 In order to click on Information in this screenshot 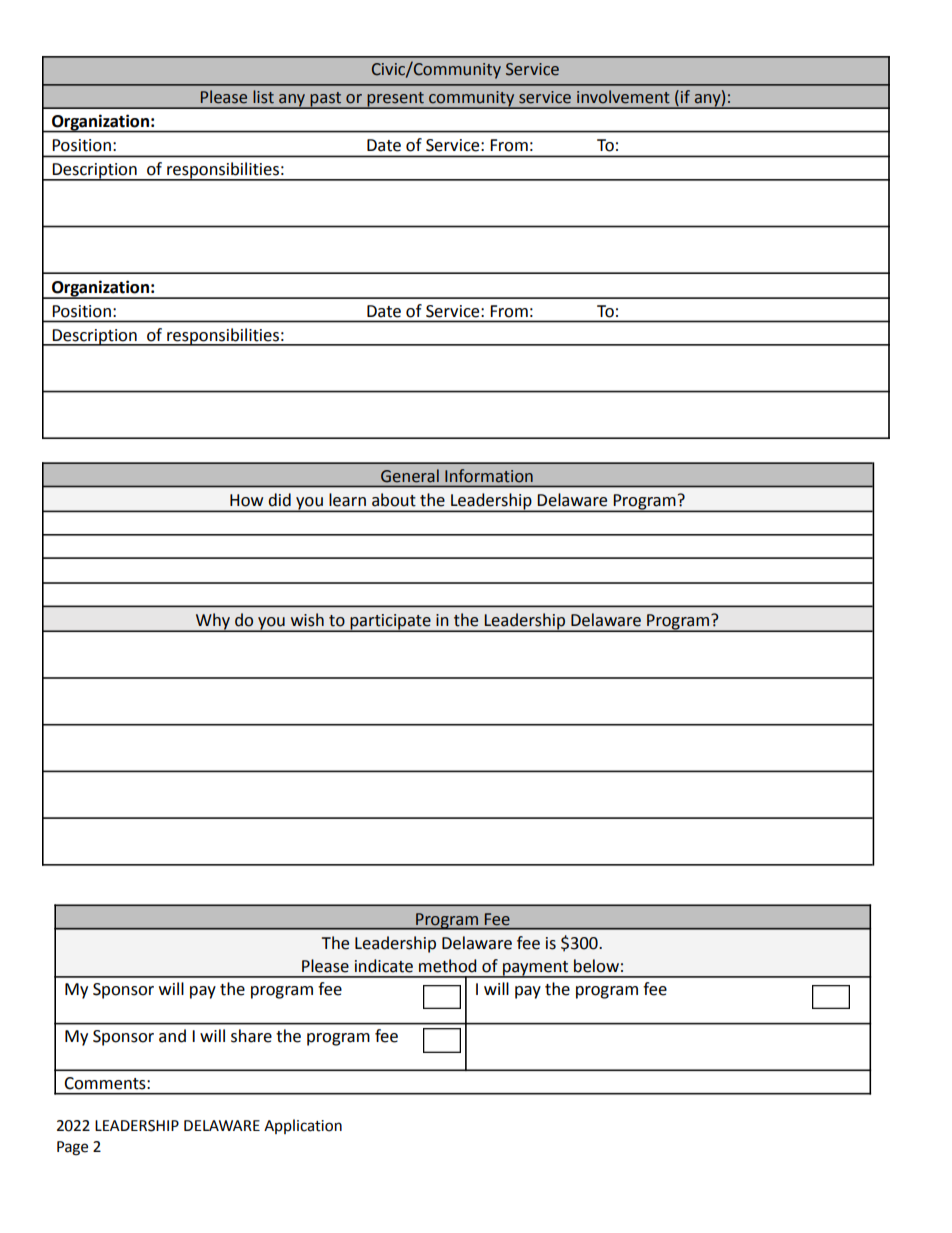, I will do `click(489, 475)`.
